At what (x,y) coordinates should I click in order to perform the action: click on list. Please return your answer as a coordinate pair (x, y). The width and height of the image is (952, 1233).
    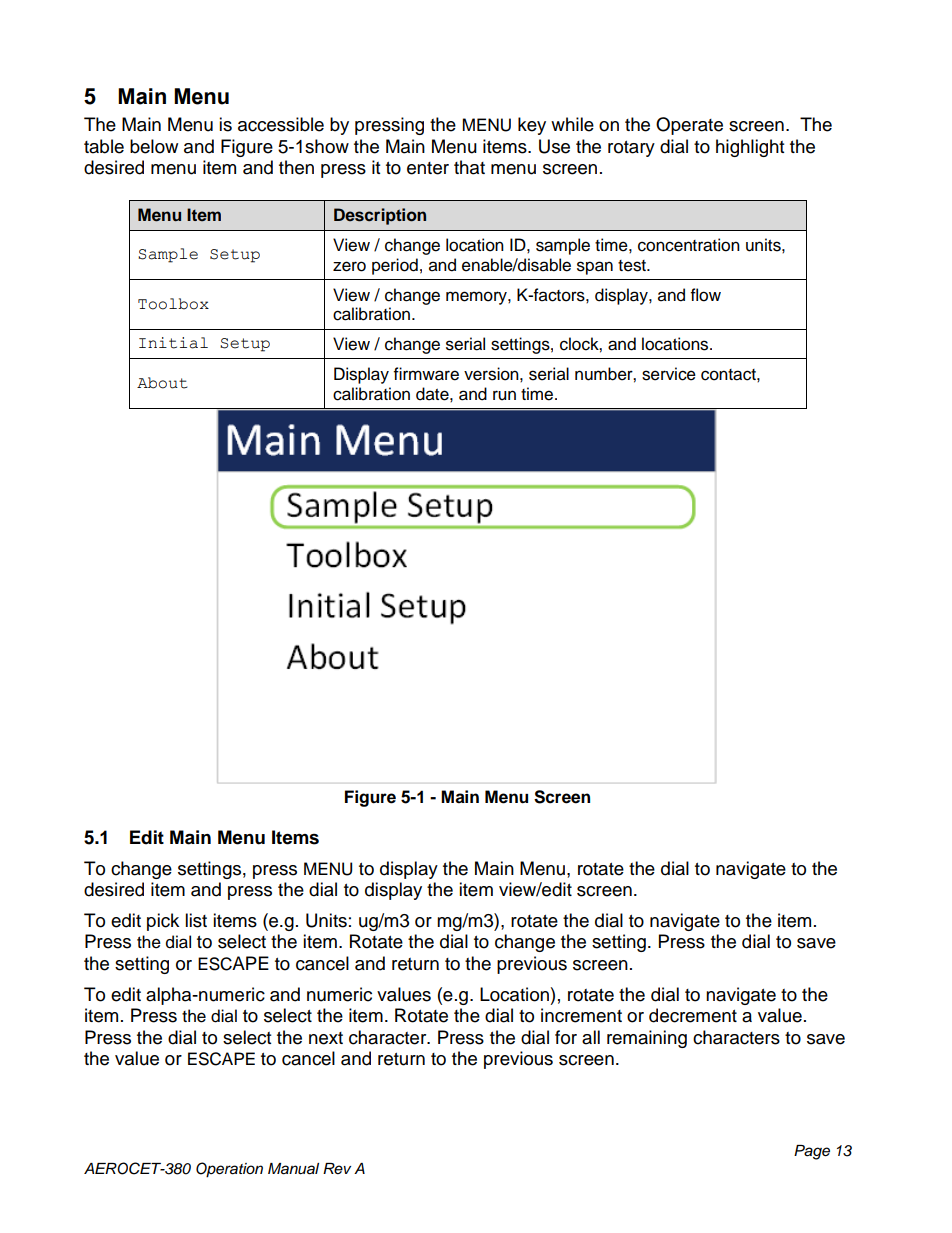
    Looking at the image, I should click on (196, 920).
